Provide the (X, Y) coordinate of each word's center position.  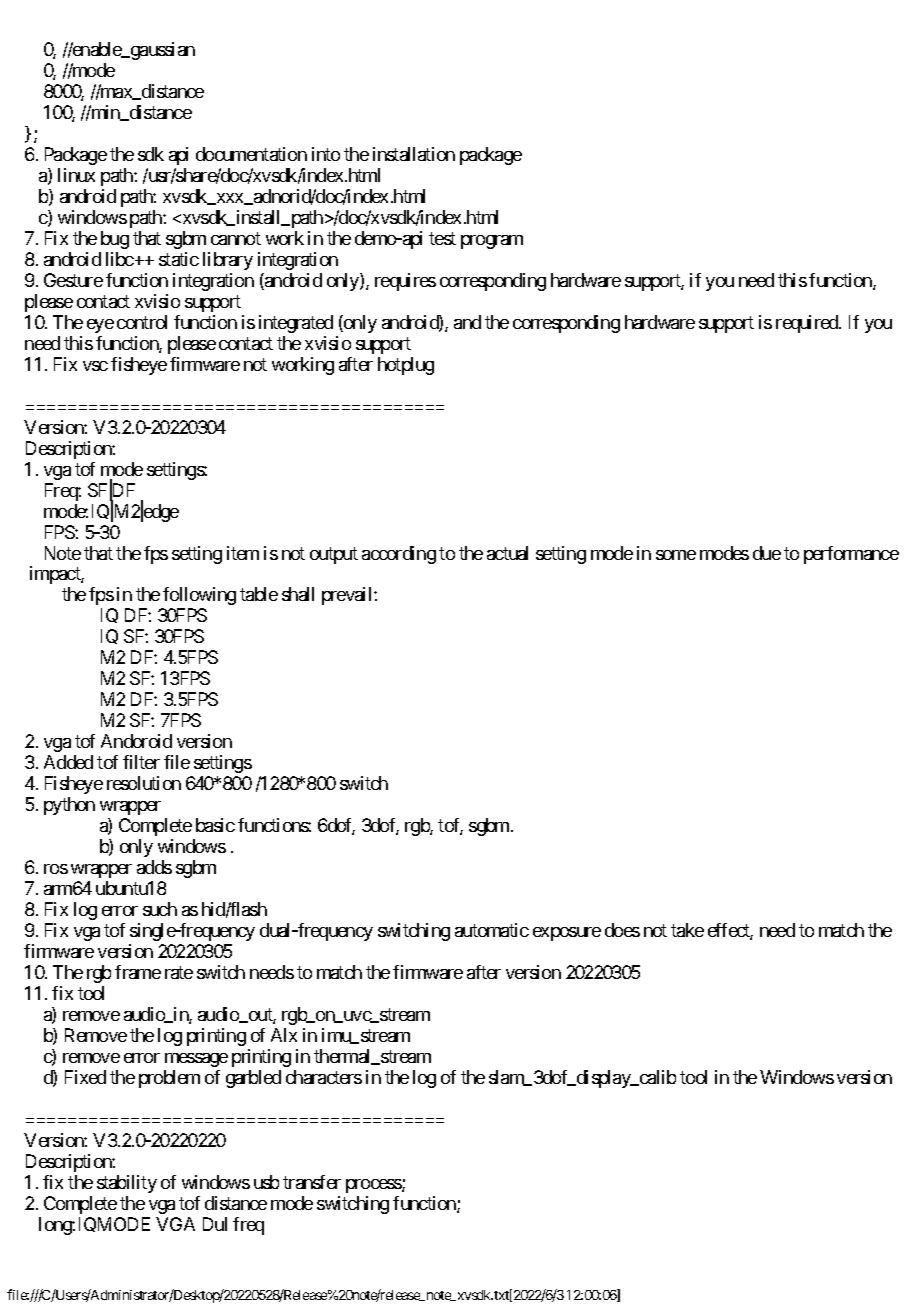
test (442, 238)
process (374, 1186)
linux (76, 175)
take (687, 930)
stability (127, 1184)
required (808, 324)
